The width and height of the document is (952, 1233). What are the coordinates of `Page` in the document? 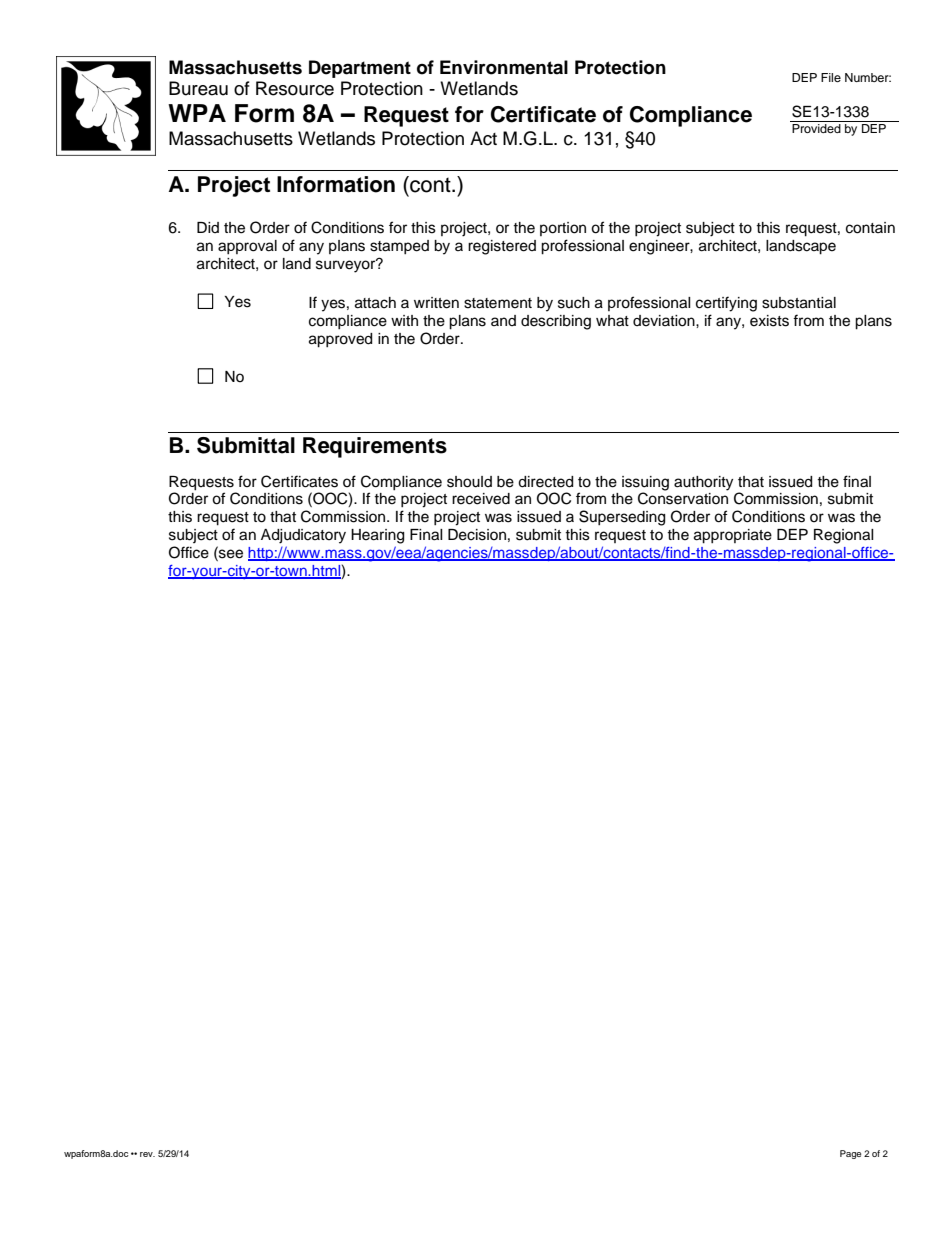 It's located at (850, 1154).
